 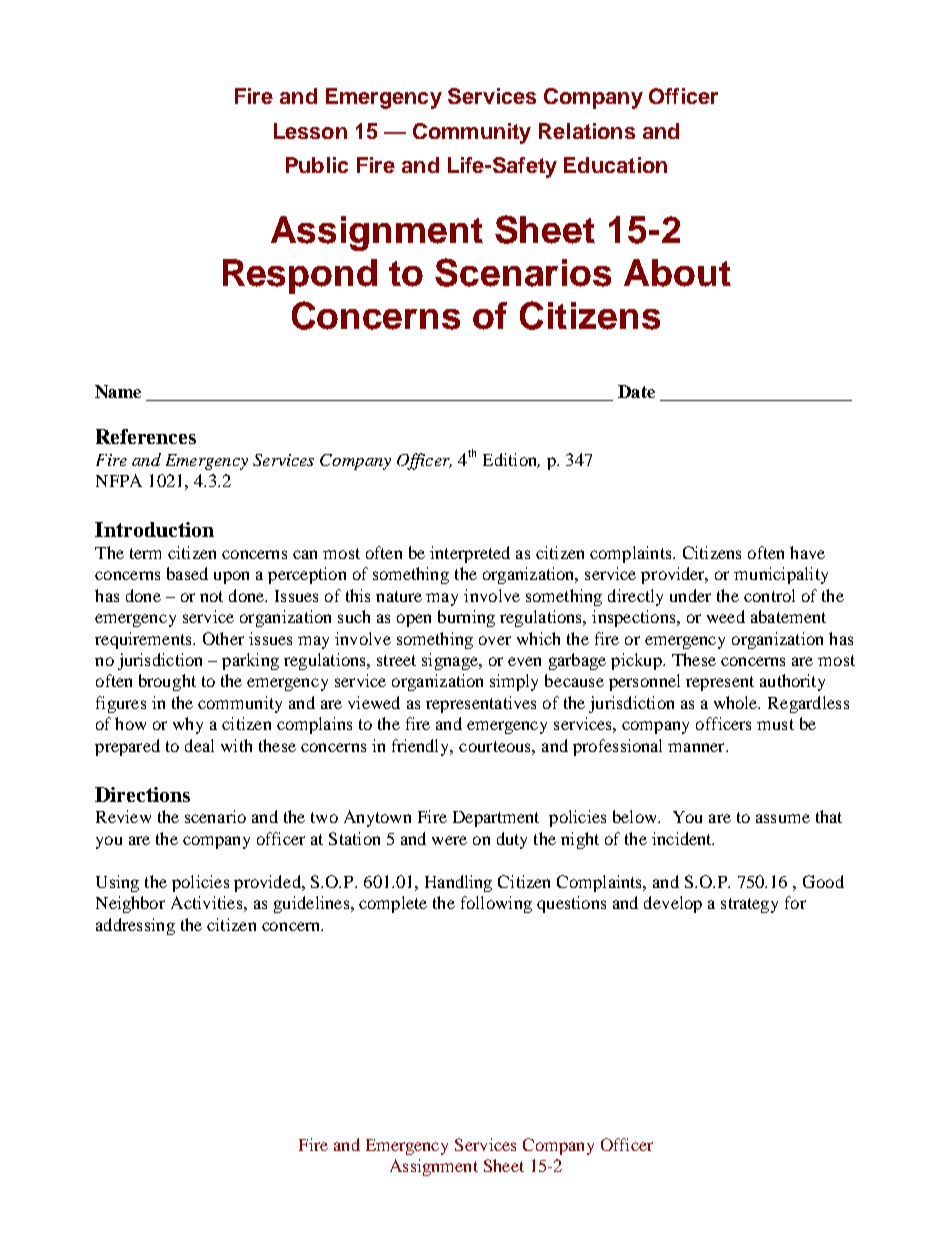 What do you see at coordinates (587, 131) in the screenshot?
I see `Relations` at bounding box center [587, 131].
